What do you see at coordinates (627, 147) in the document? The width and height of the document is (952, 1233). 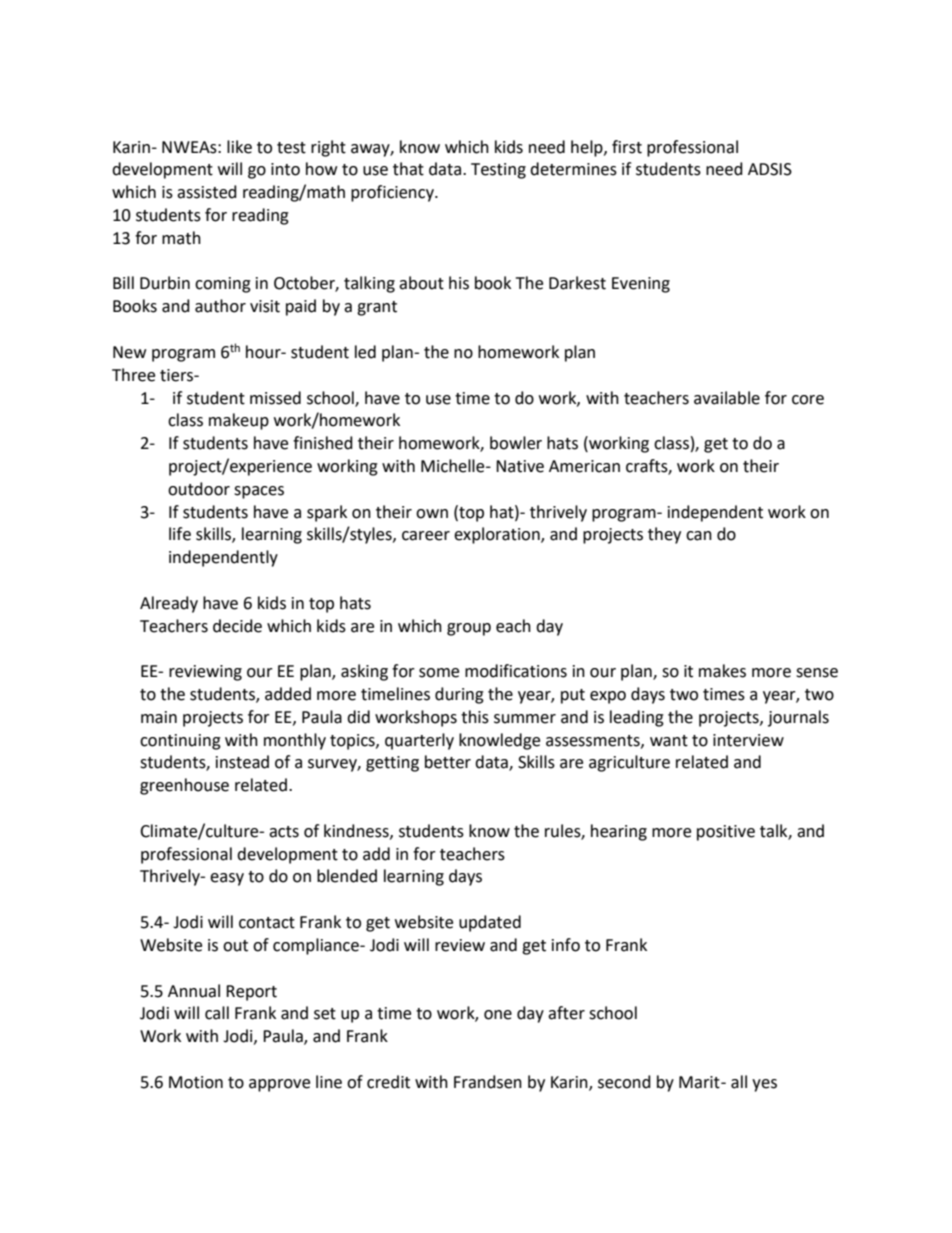 I see `first` at bounding box center [627, 147].
